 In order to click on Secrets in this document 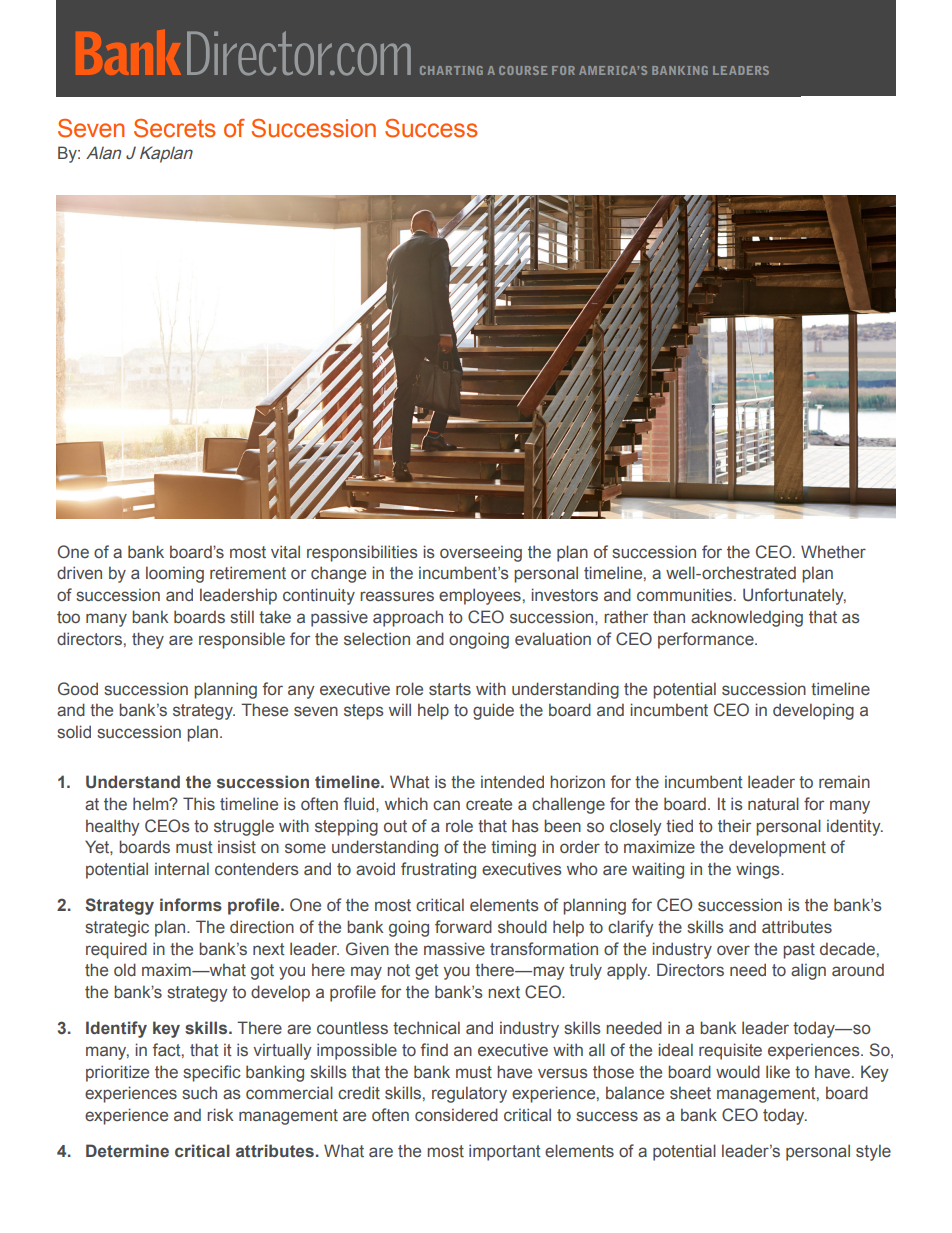, I will do `click(174, 128)`.
